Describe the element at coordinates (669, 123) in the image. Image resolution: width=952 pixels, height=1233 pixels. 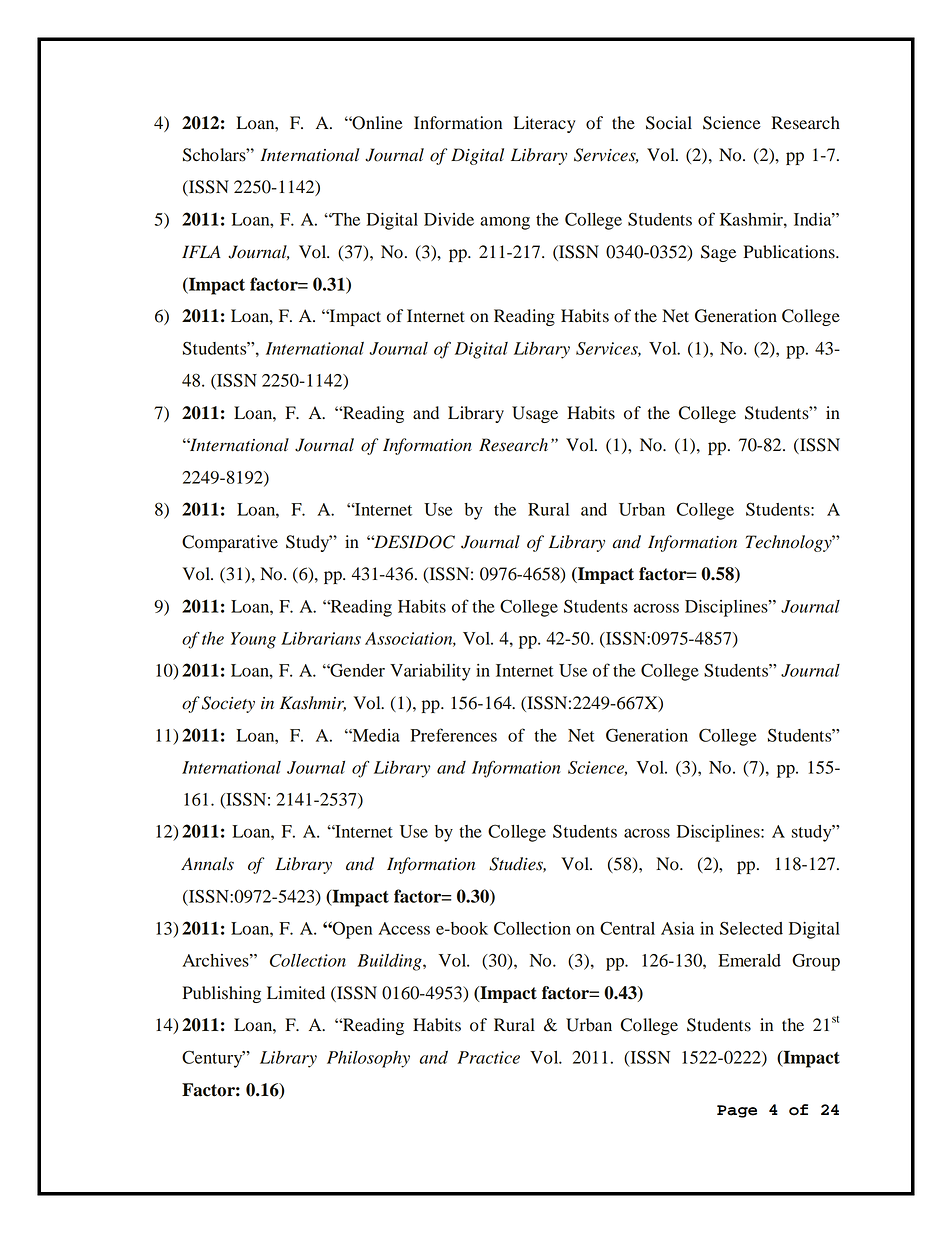
I see `Social` at that location.
